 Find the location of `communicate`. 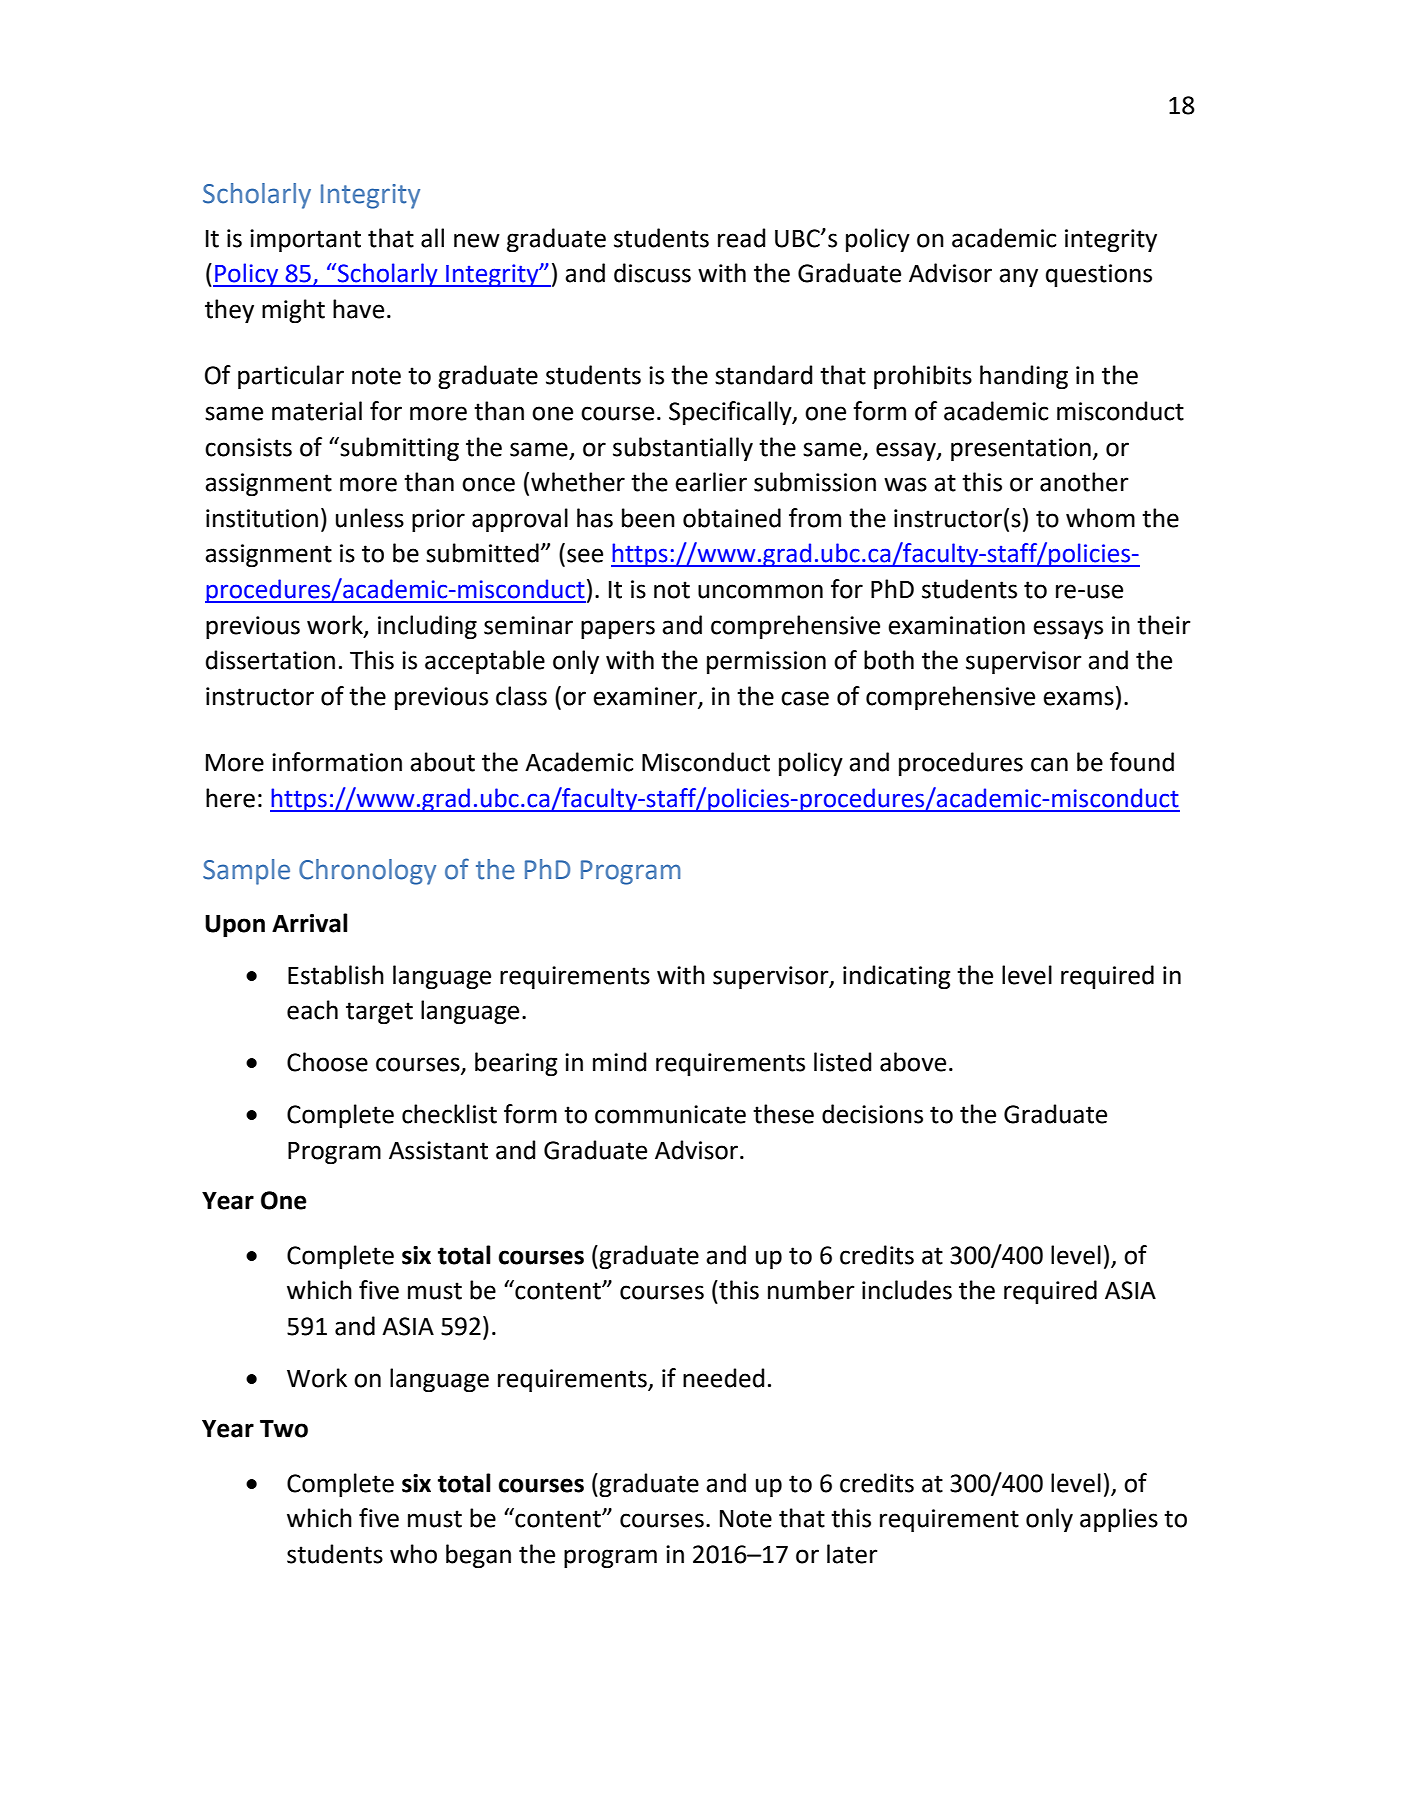

communicate is located at coordinates (670, 1114).
